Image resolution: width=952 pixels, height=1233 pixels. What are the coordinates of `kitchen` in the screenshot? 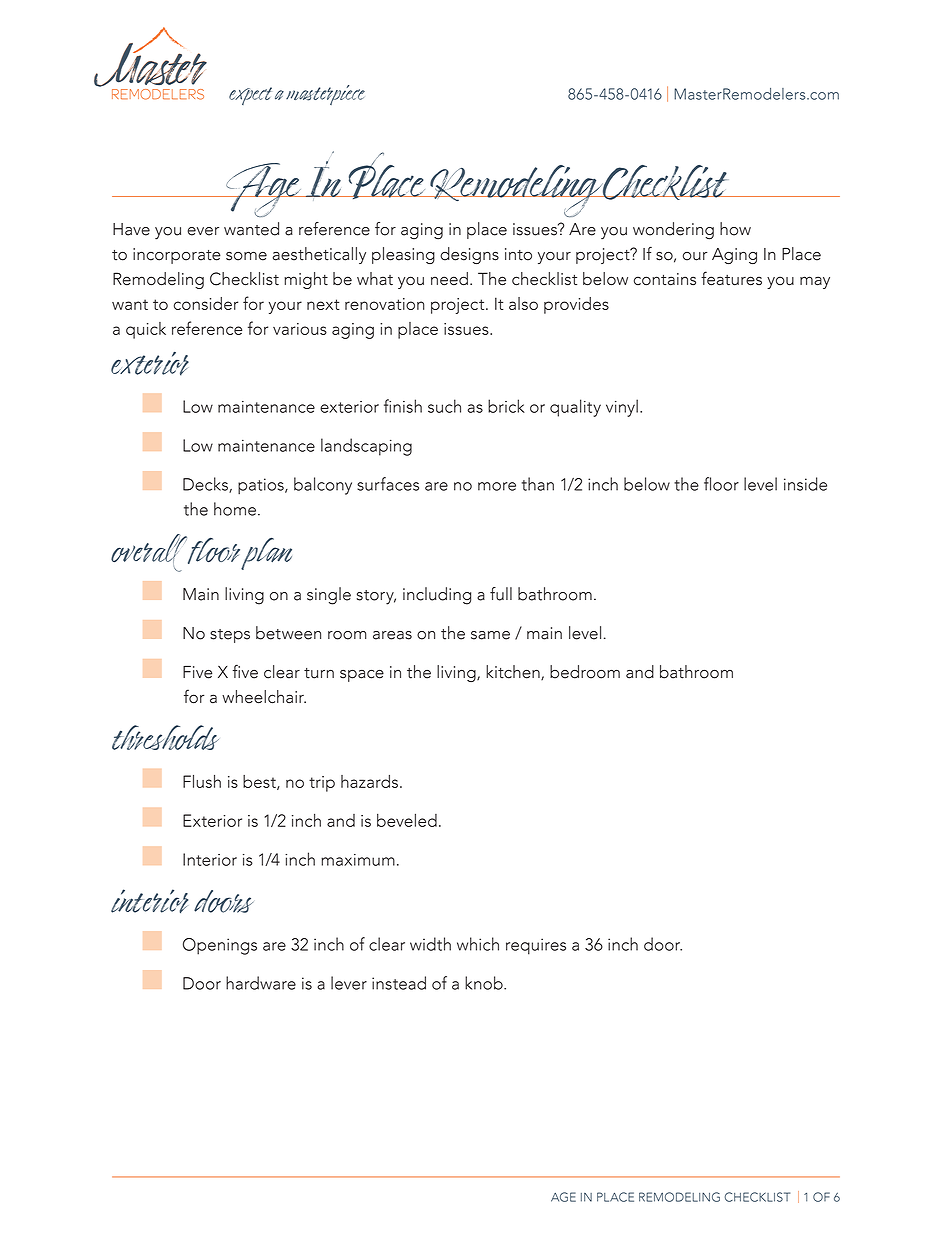 It's located at (514, 672).
